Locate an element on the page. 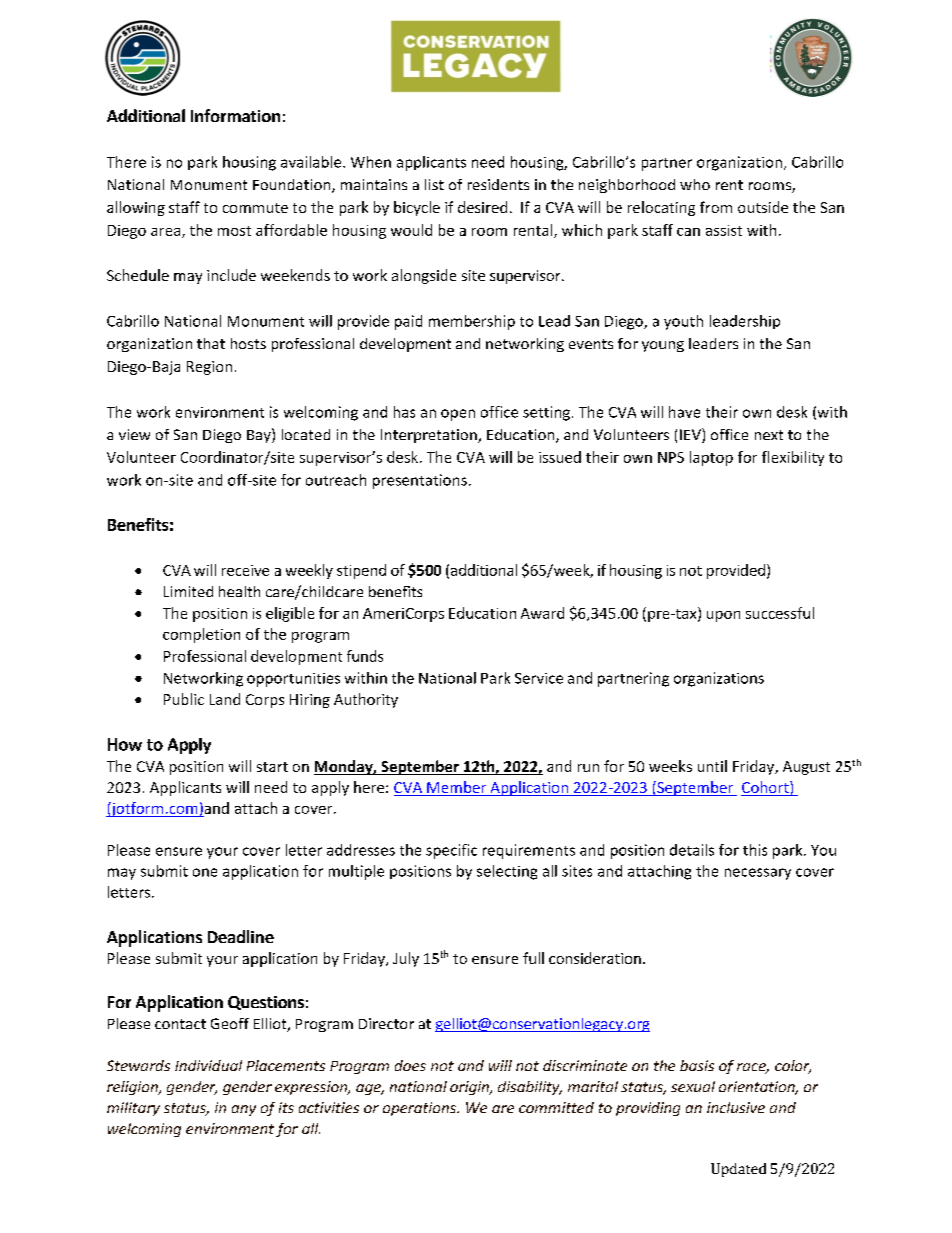 The width and height of the document is (952, 1233). Information is located at coordinates (235, 115).
